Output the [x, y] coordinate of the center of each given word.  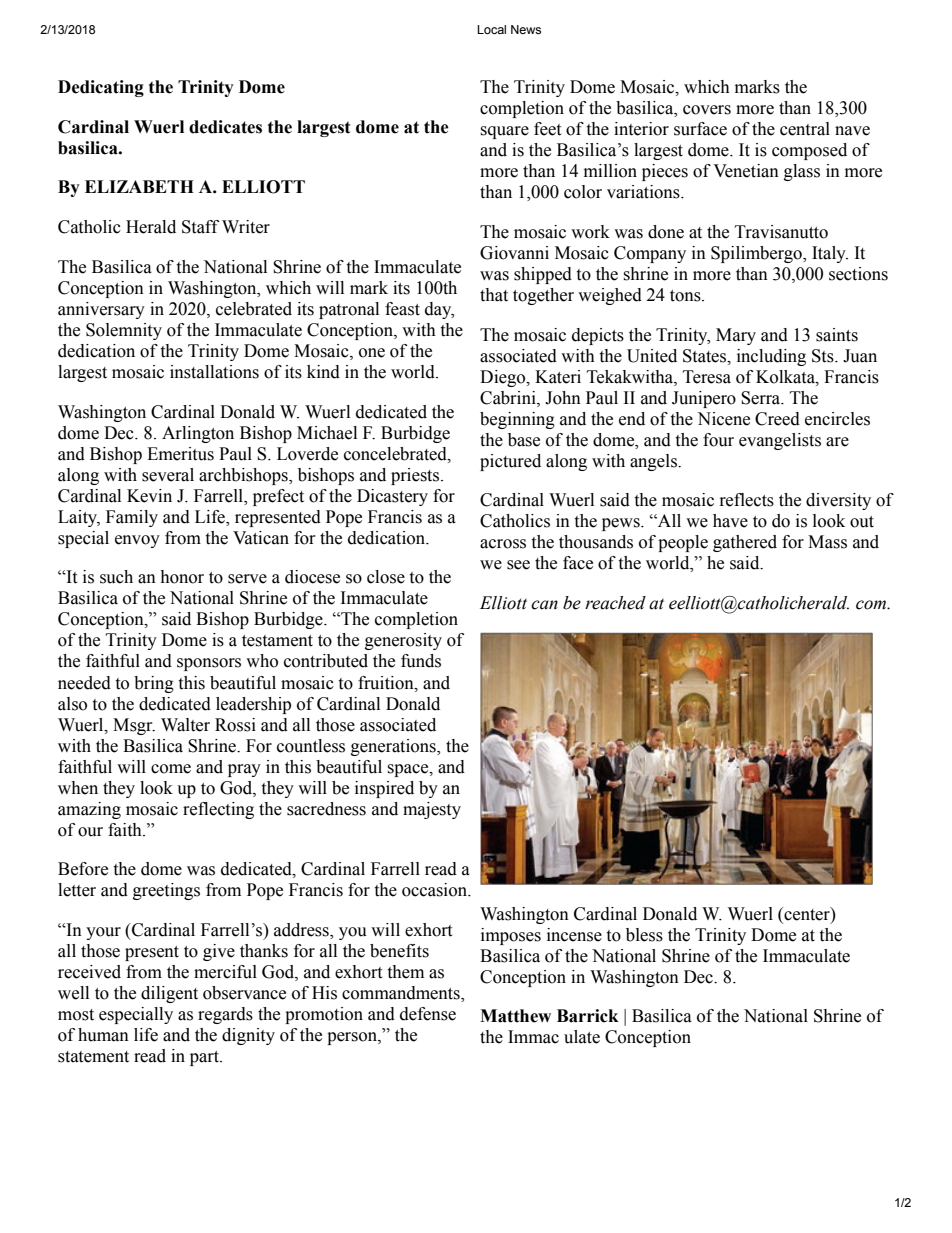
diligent [169, 994]
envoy [137, 541]
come [171, 769]
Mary [736, 336]
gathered [745, 543]
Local [491, 29]
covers [707, 110]
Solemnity [124, 331]
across [503, 544]
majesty [432, 810]
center [807, 914]
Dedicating [101, 88]
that [494, 295]
